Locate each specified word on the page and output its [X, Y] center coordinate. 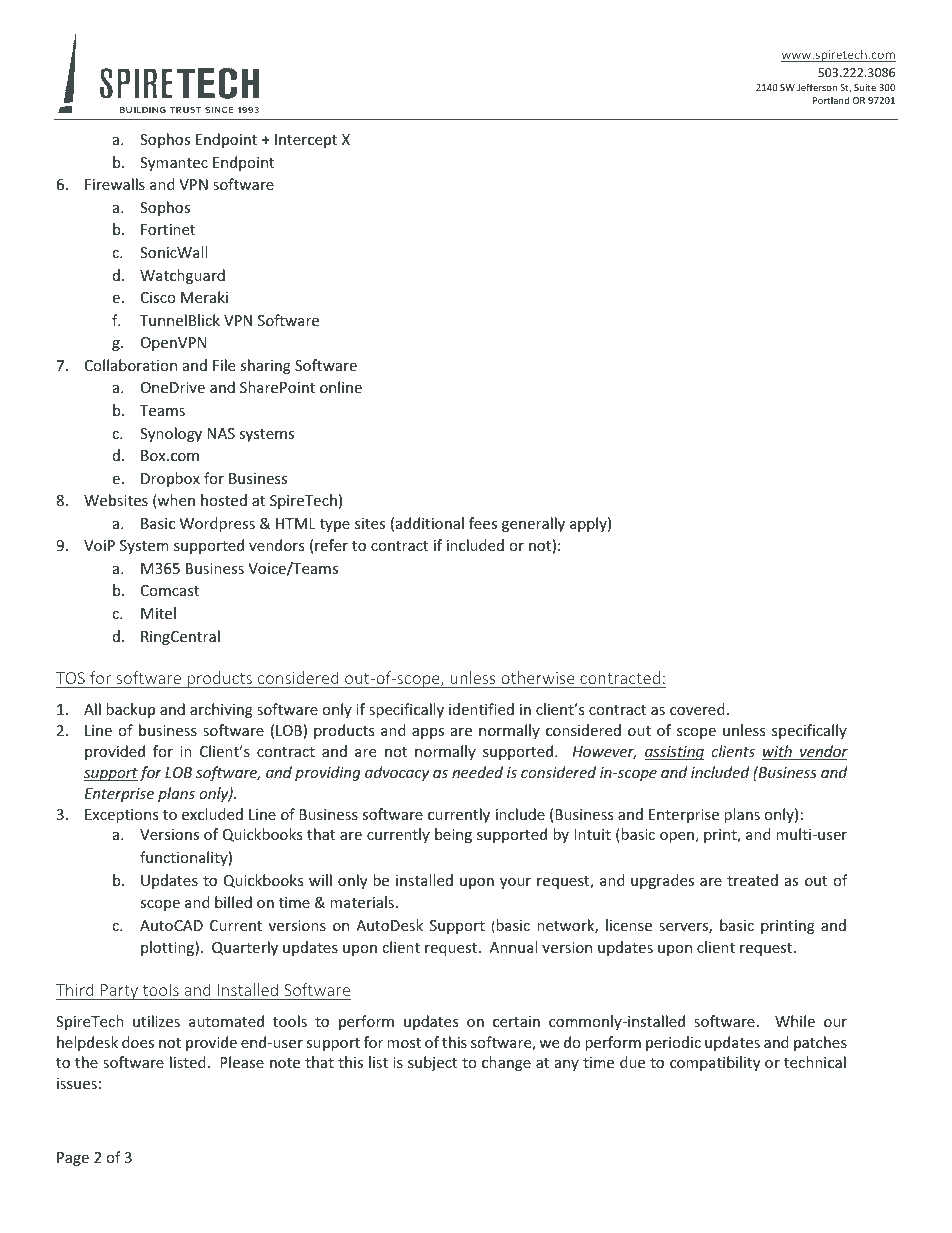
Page [73, 1159]
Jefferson [817, 87]
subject [432, 1063]
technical [815, 1062]
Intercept [306, 141]
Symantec [174, 164]
